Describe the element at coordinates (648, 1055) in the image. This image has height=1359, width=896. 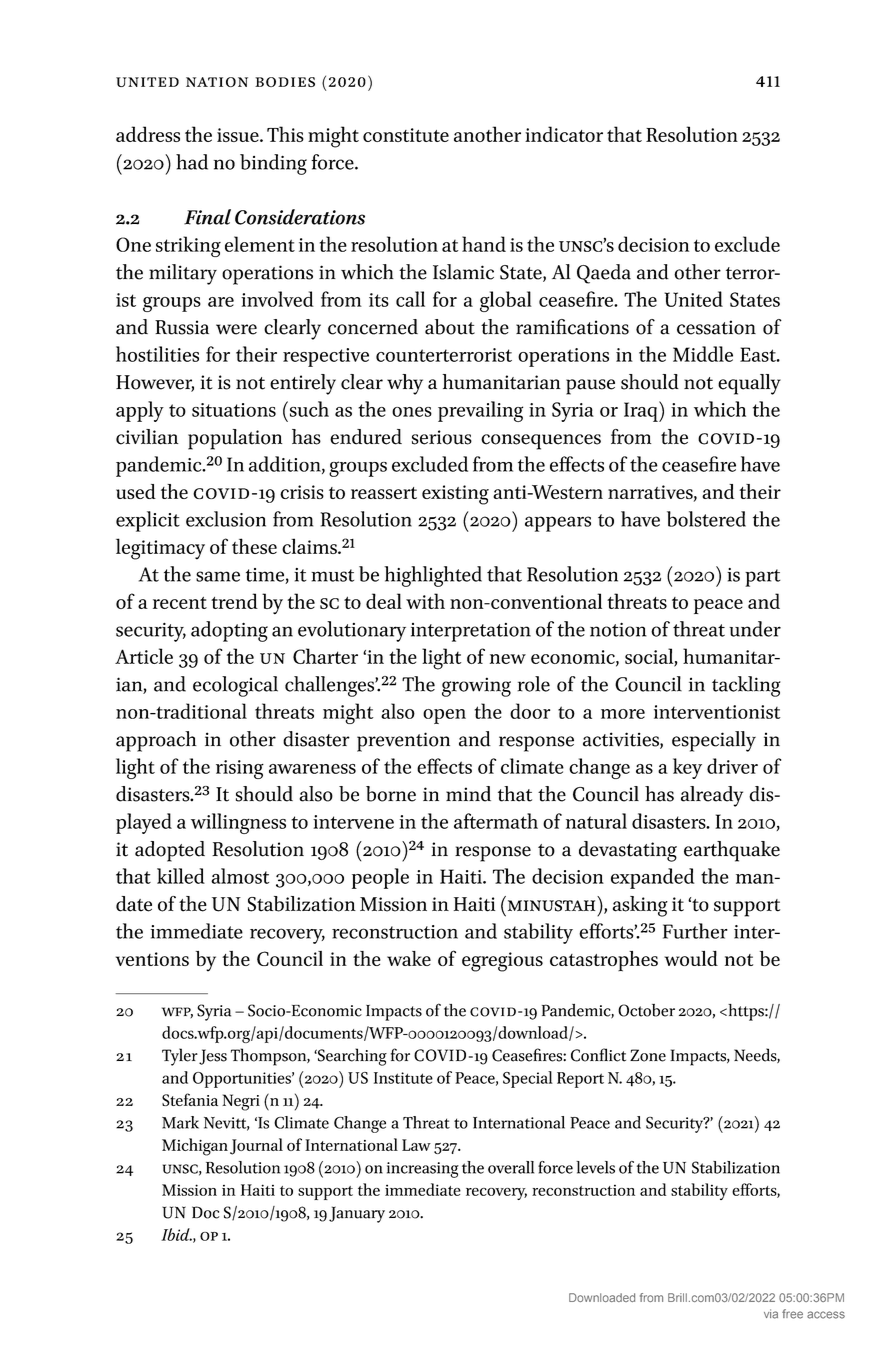
I see `Zone` at that location.
